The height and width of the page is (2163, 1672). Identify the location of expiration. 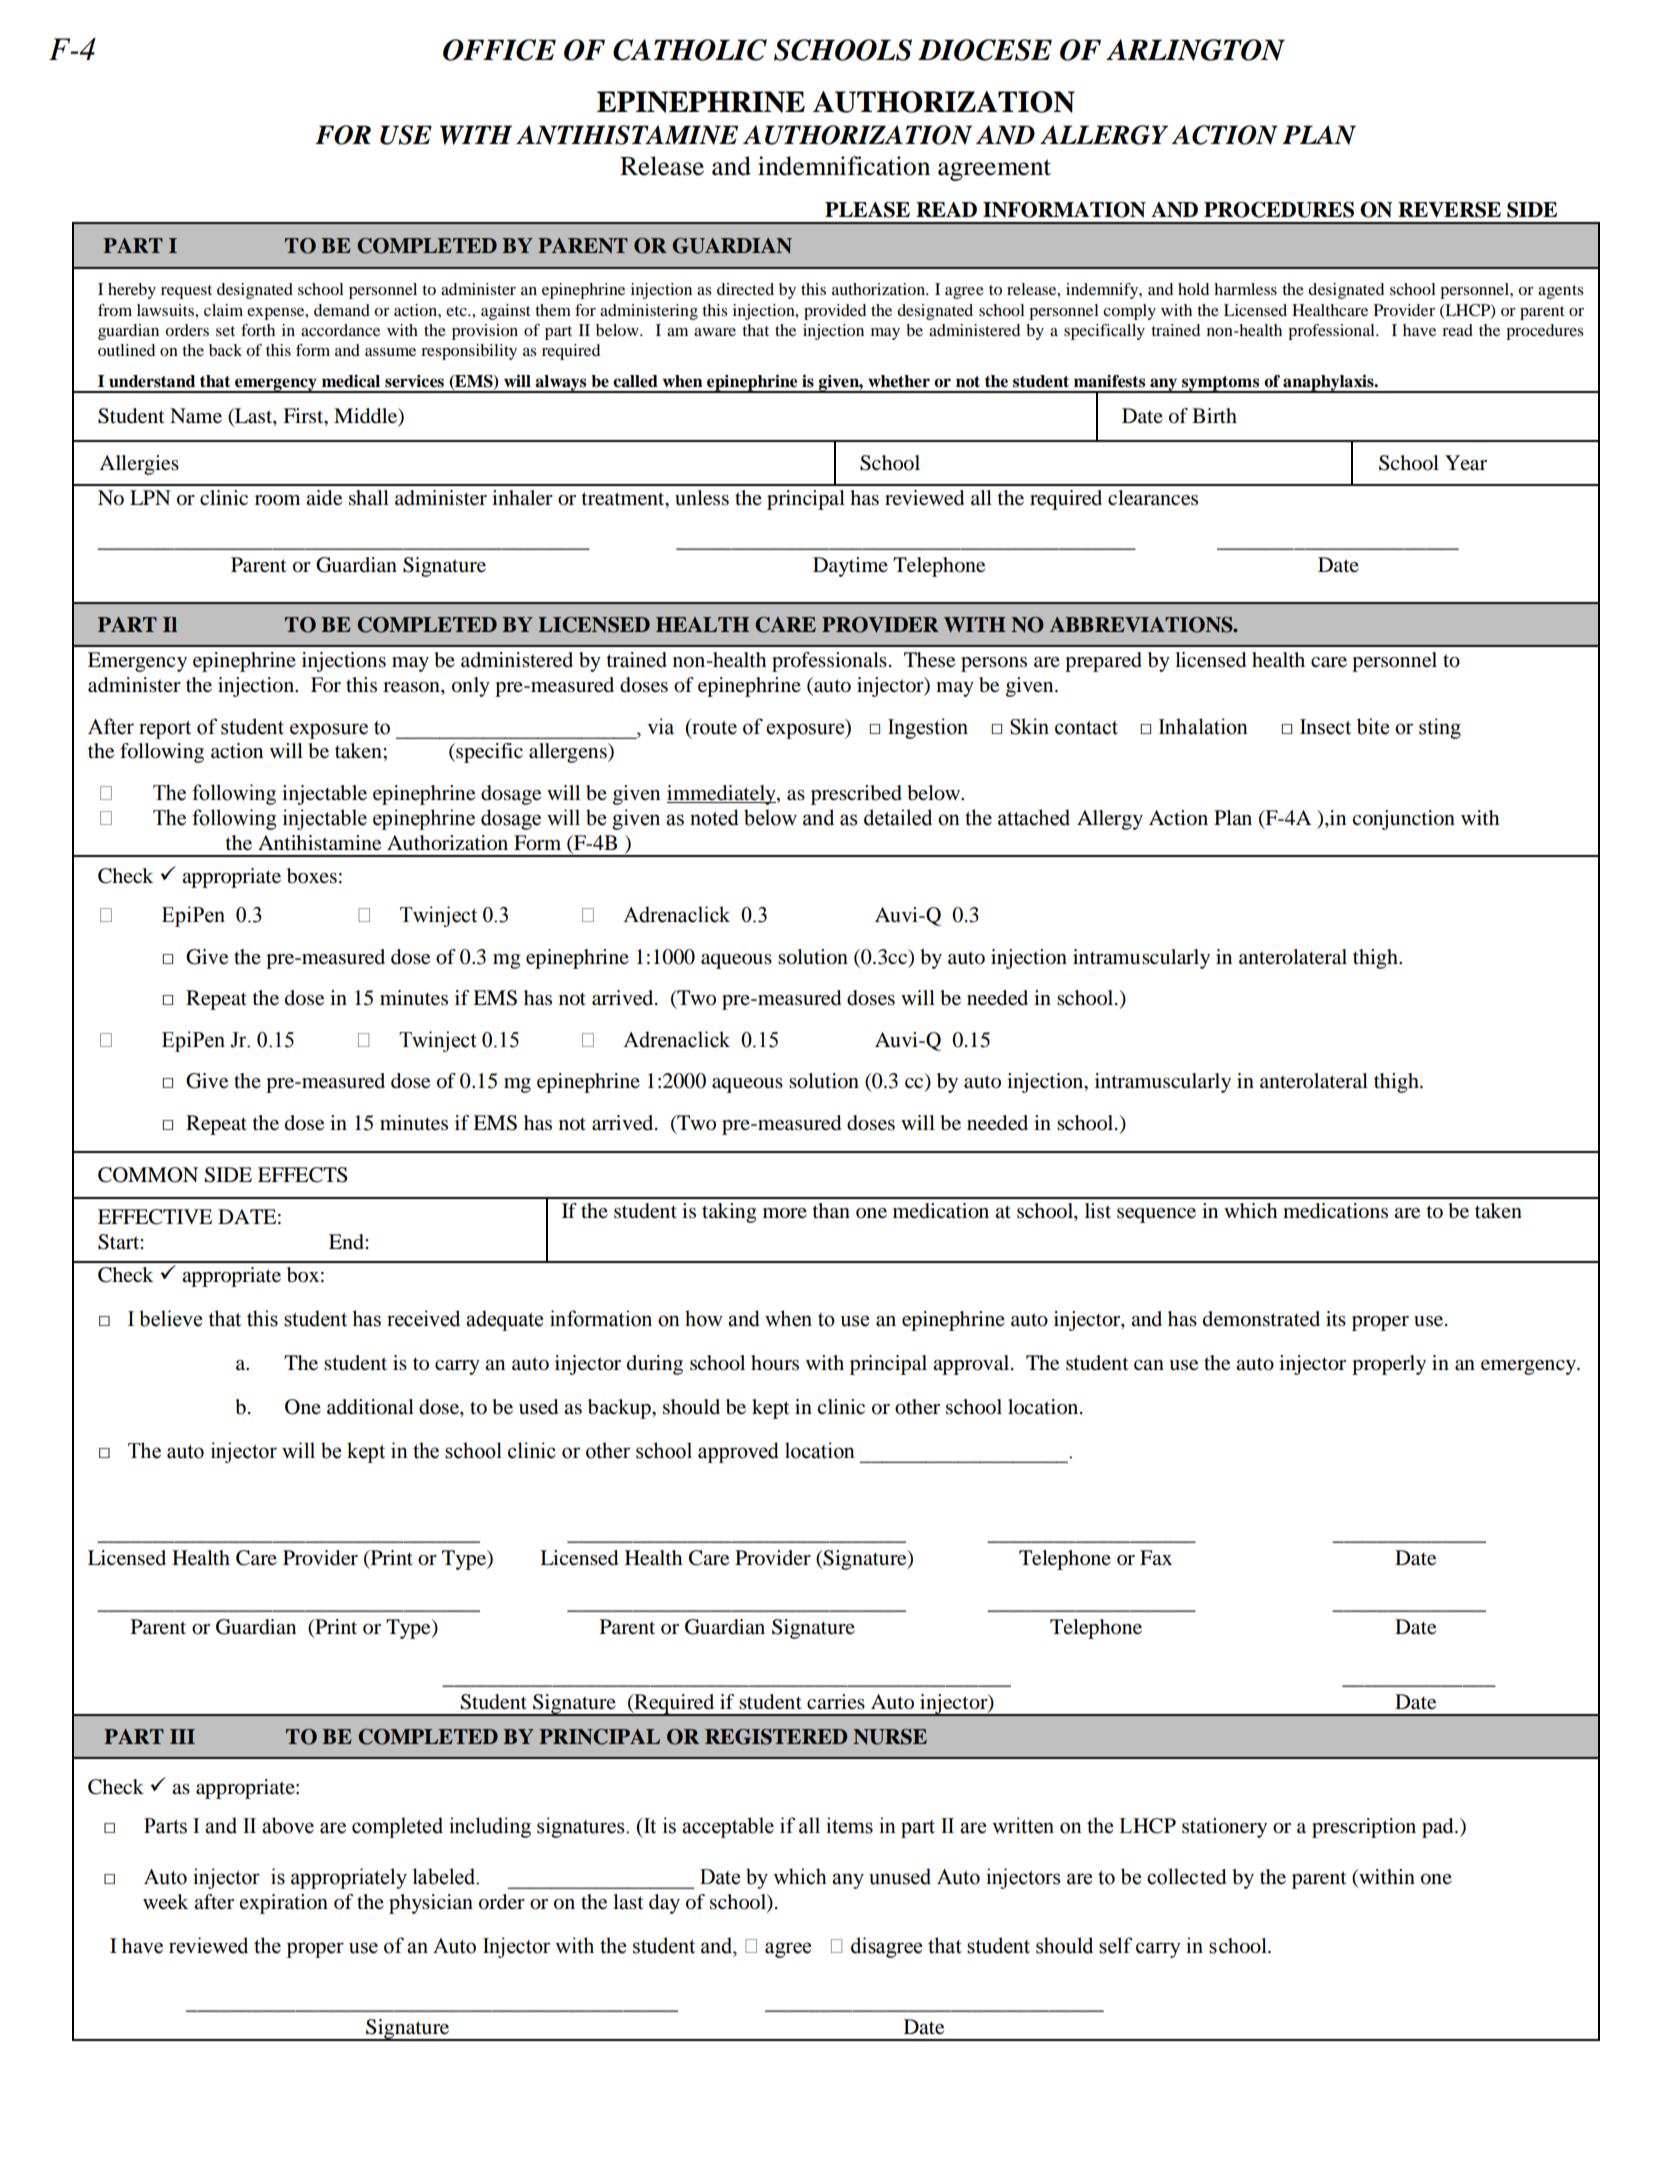
(283, 1904).
